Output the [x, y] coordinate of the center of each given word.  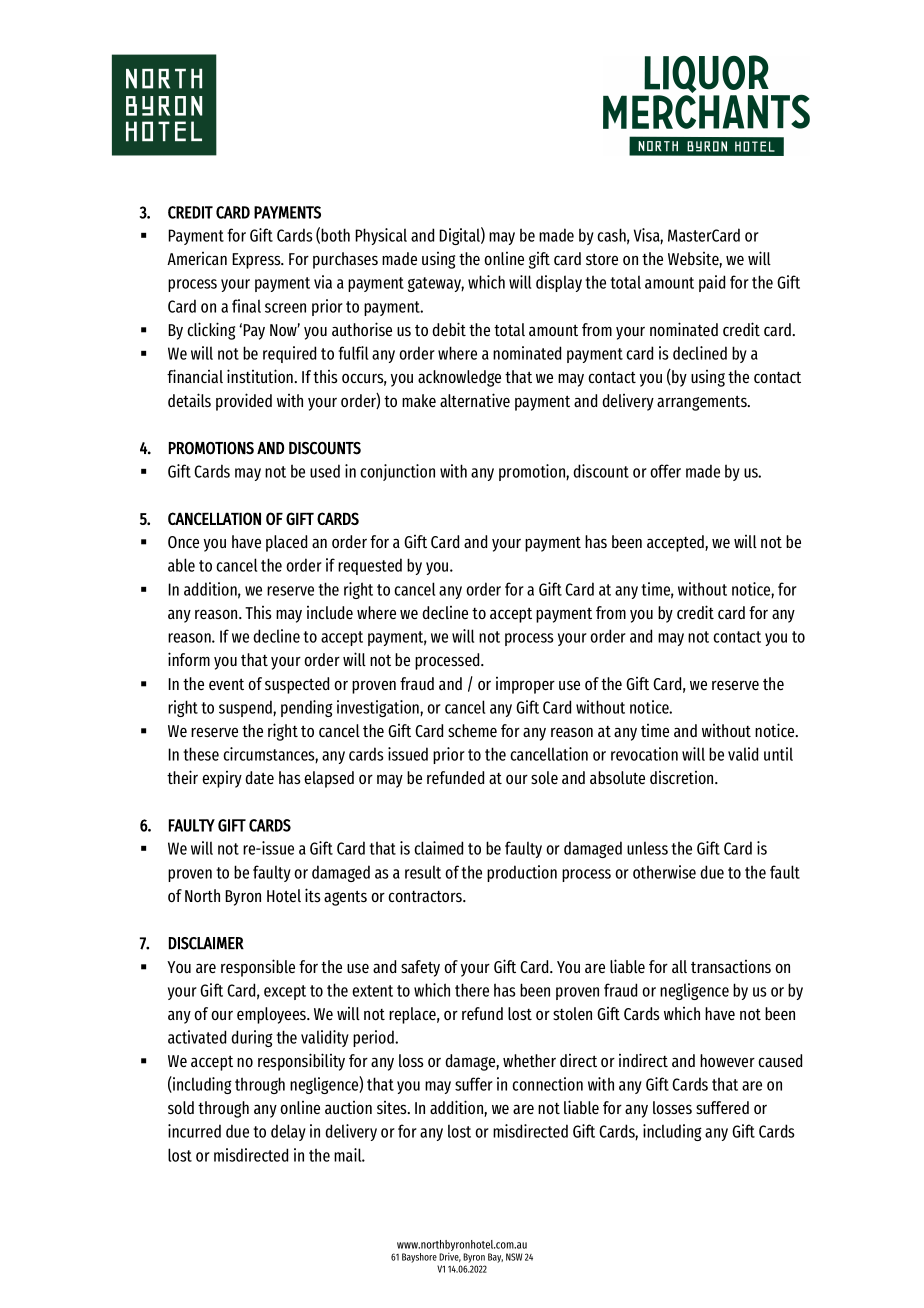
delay [288, 1132]
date [259, 777]
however [727, 1060]
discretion [683, 777]
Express [257, 261]
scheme [472, 730]
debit [449, 329]
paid [712, 283]
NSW [514, 1257]
